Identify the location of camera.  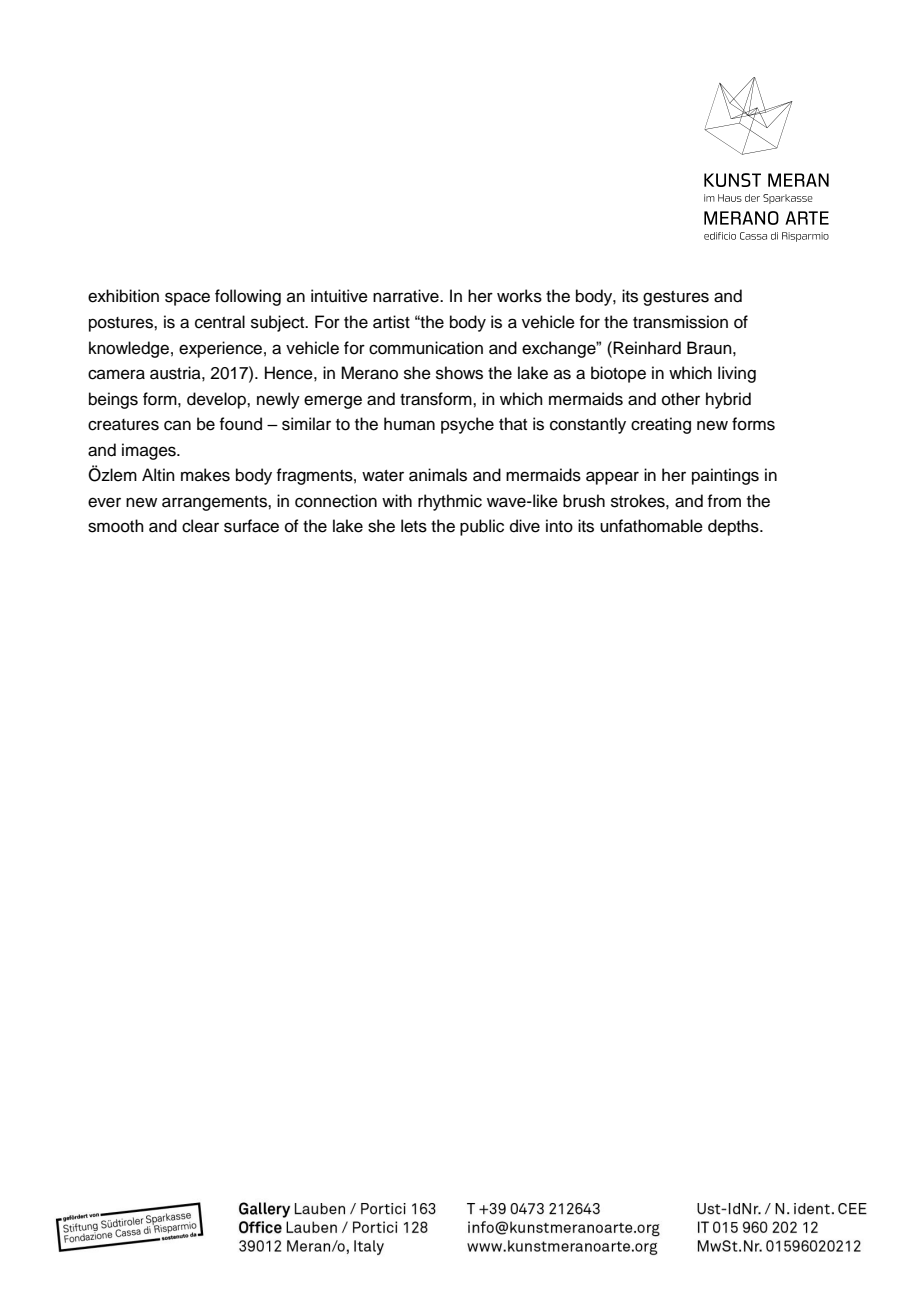
(116, 374).
